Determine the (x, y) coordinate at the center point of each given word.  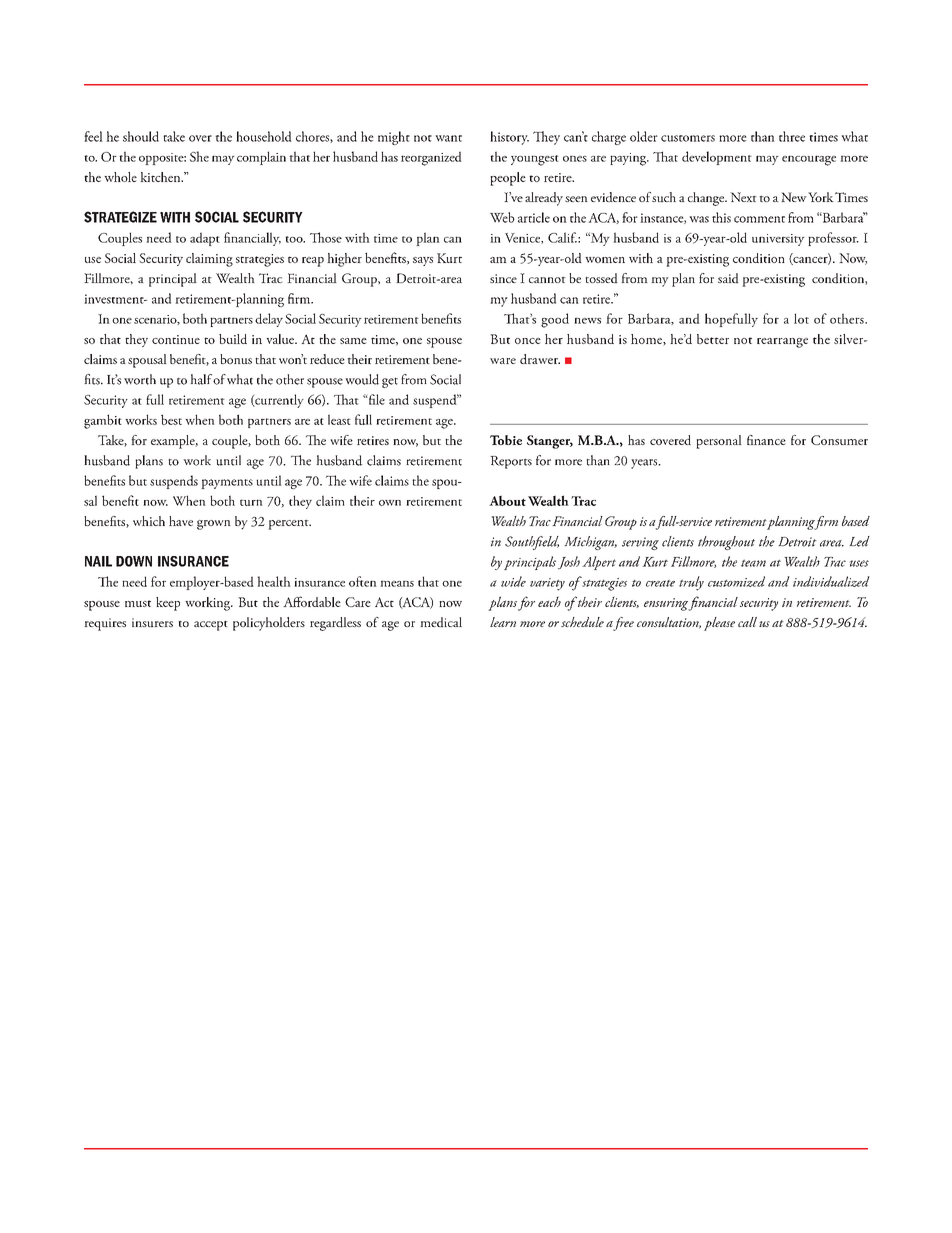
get (390, 382)
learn (503, 622)
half (201, 379)
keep (168, 604)
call (747, 622)
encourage (809, 160)
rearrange (782, 343)
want (448, 138)
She (199, 156)
